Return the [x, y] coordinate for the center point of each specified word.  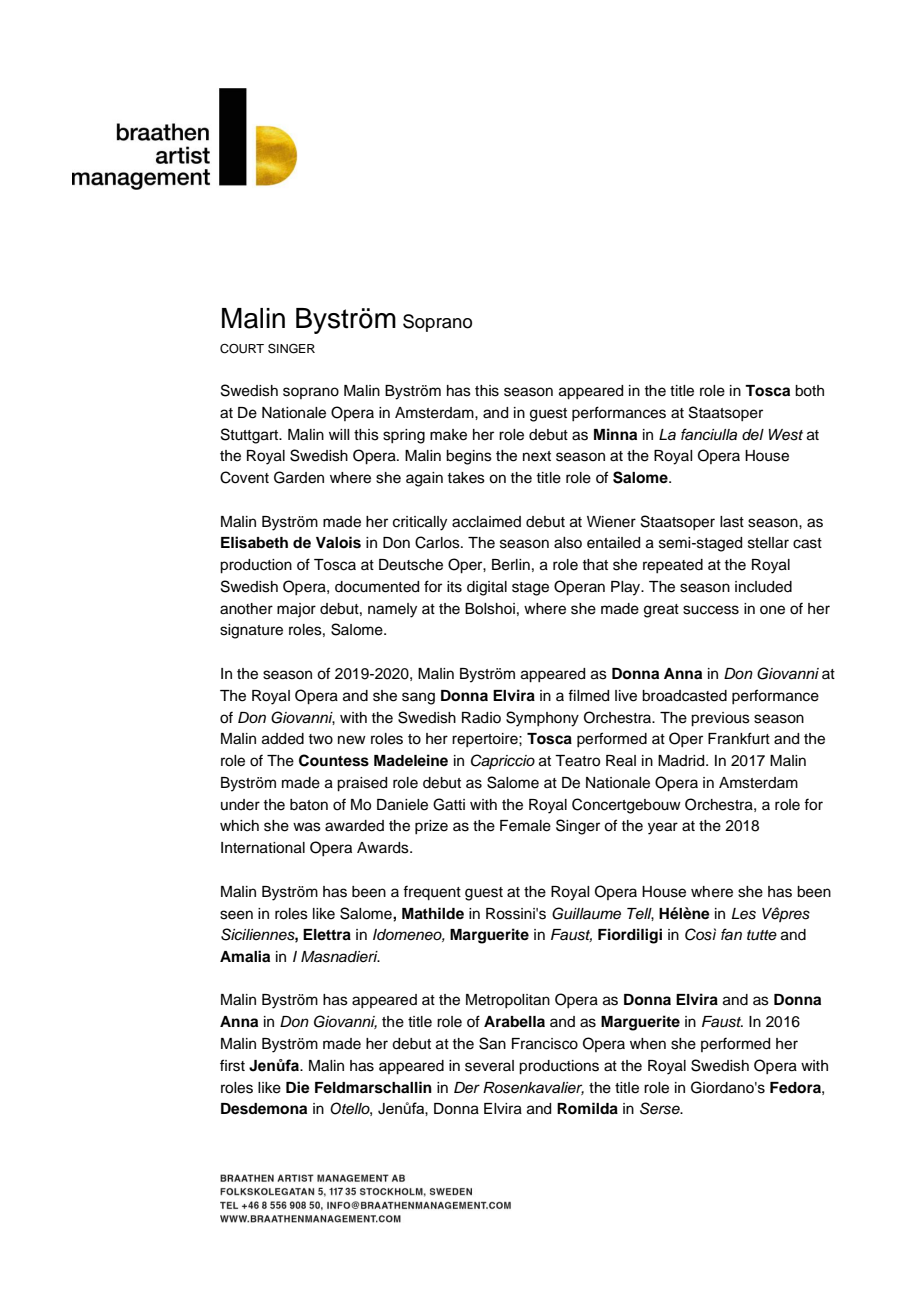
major [296, 610]
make [448, 435]
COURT [242, 349]
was [307, 827]
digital [487, 588]
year [663, 828]
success [711, 610]
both [809, 391]
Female [525, 826]
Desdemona [264, 1109]
